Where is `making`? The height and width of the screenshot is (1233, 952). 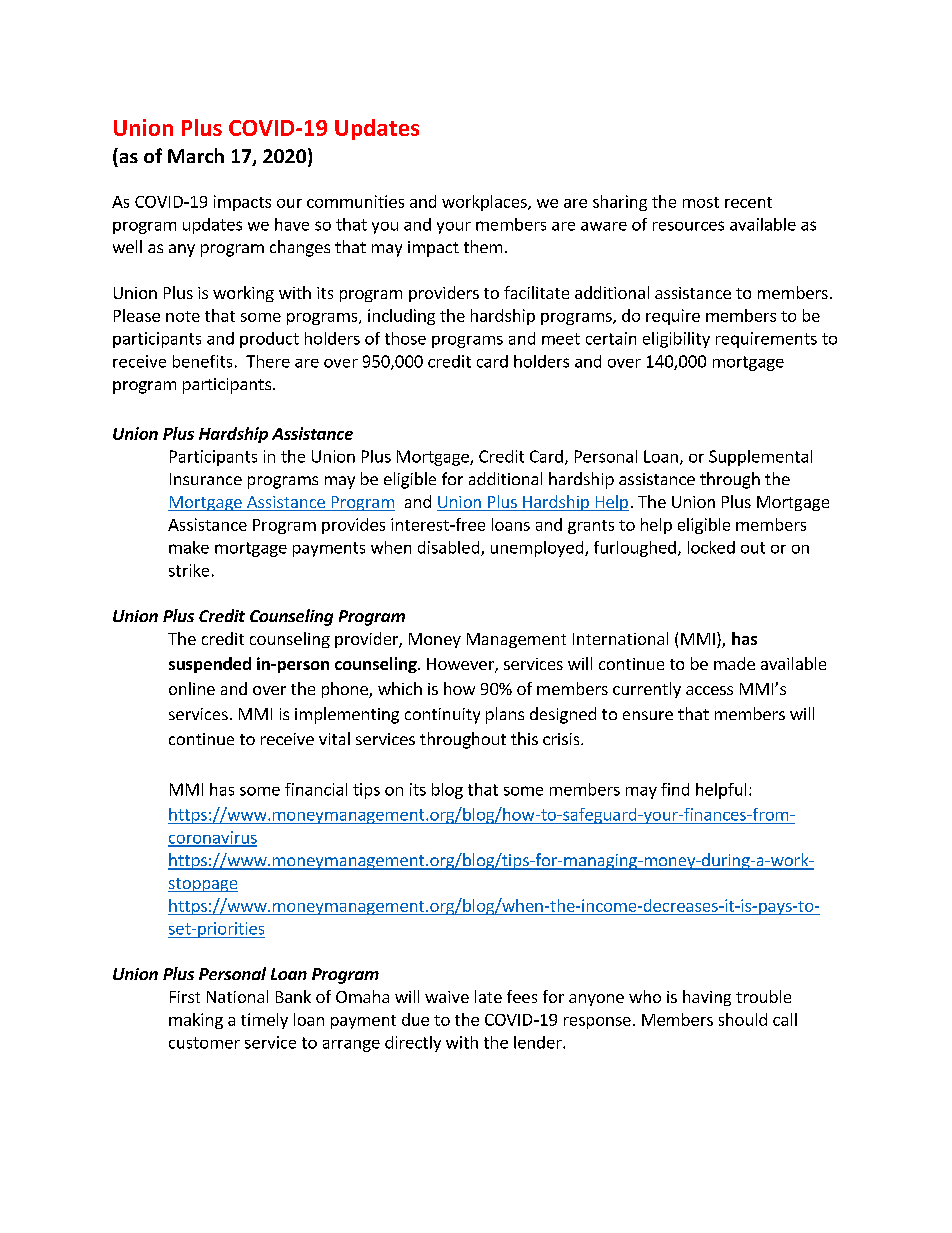 making is located at coordinates (196, 1021).
